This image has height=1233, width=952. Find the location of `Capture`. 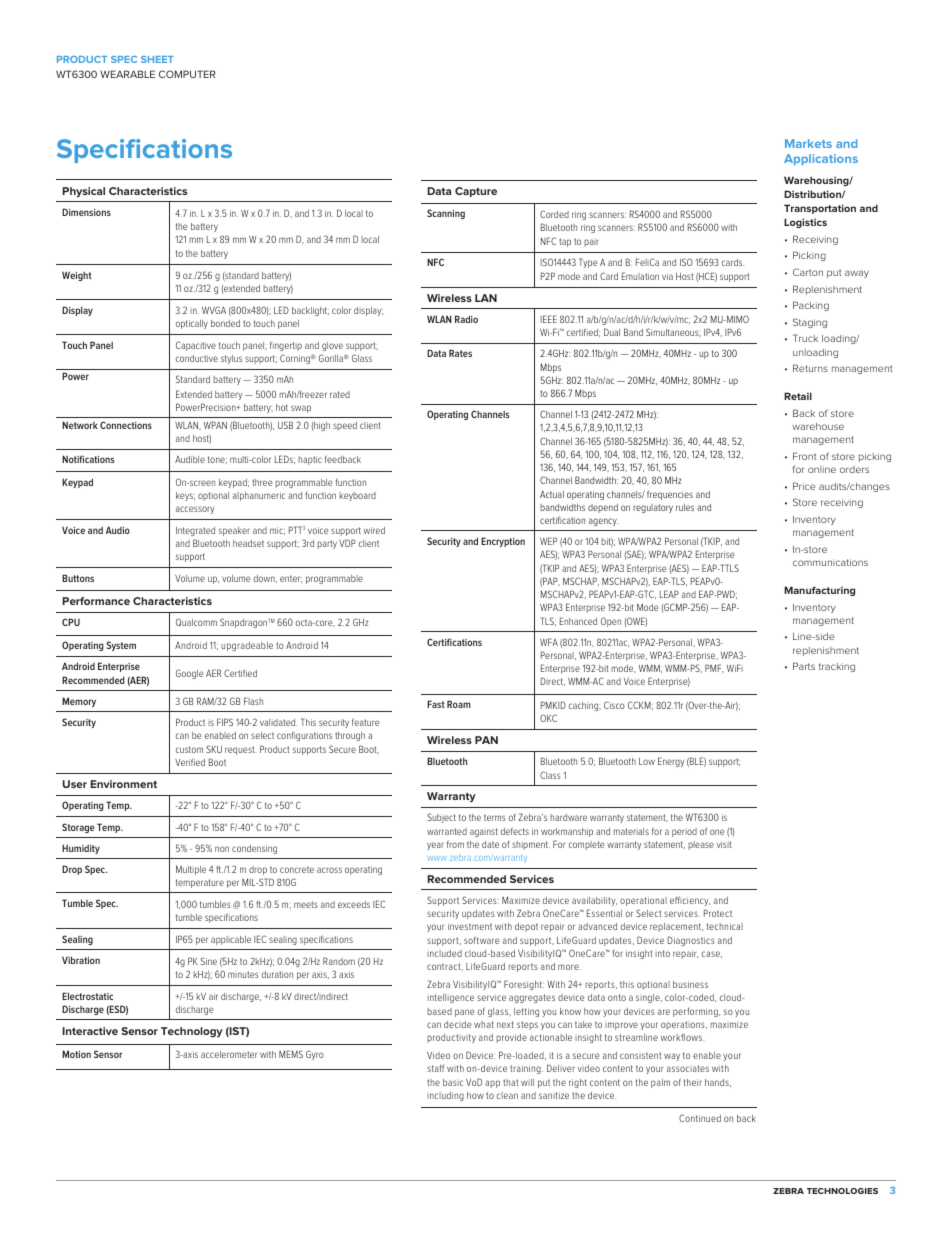

Capture is located at coordinates (476, 192).
